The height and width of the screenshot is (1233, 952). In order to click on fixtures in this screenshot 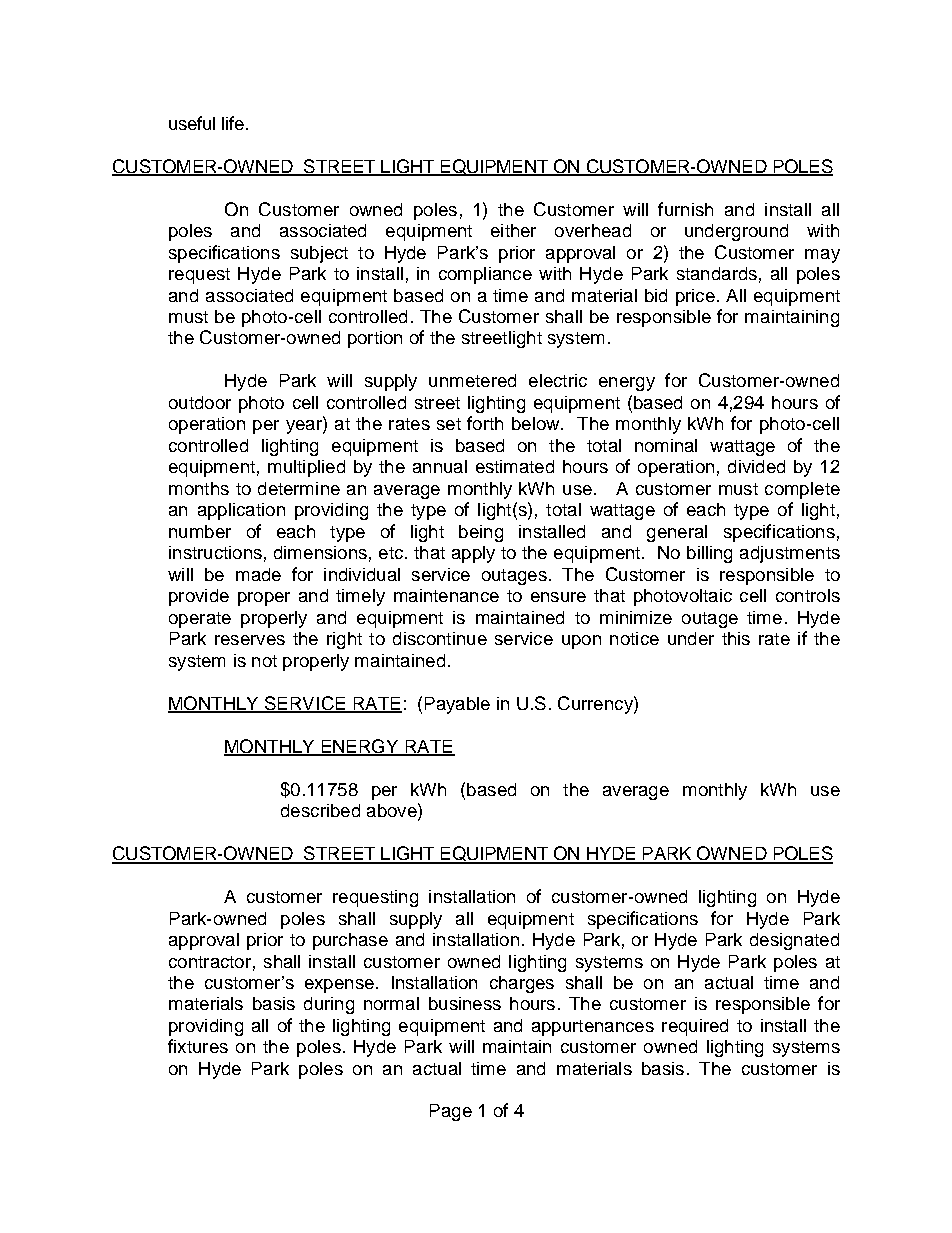, I will do `click(198, 1046)`.
